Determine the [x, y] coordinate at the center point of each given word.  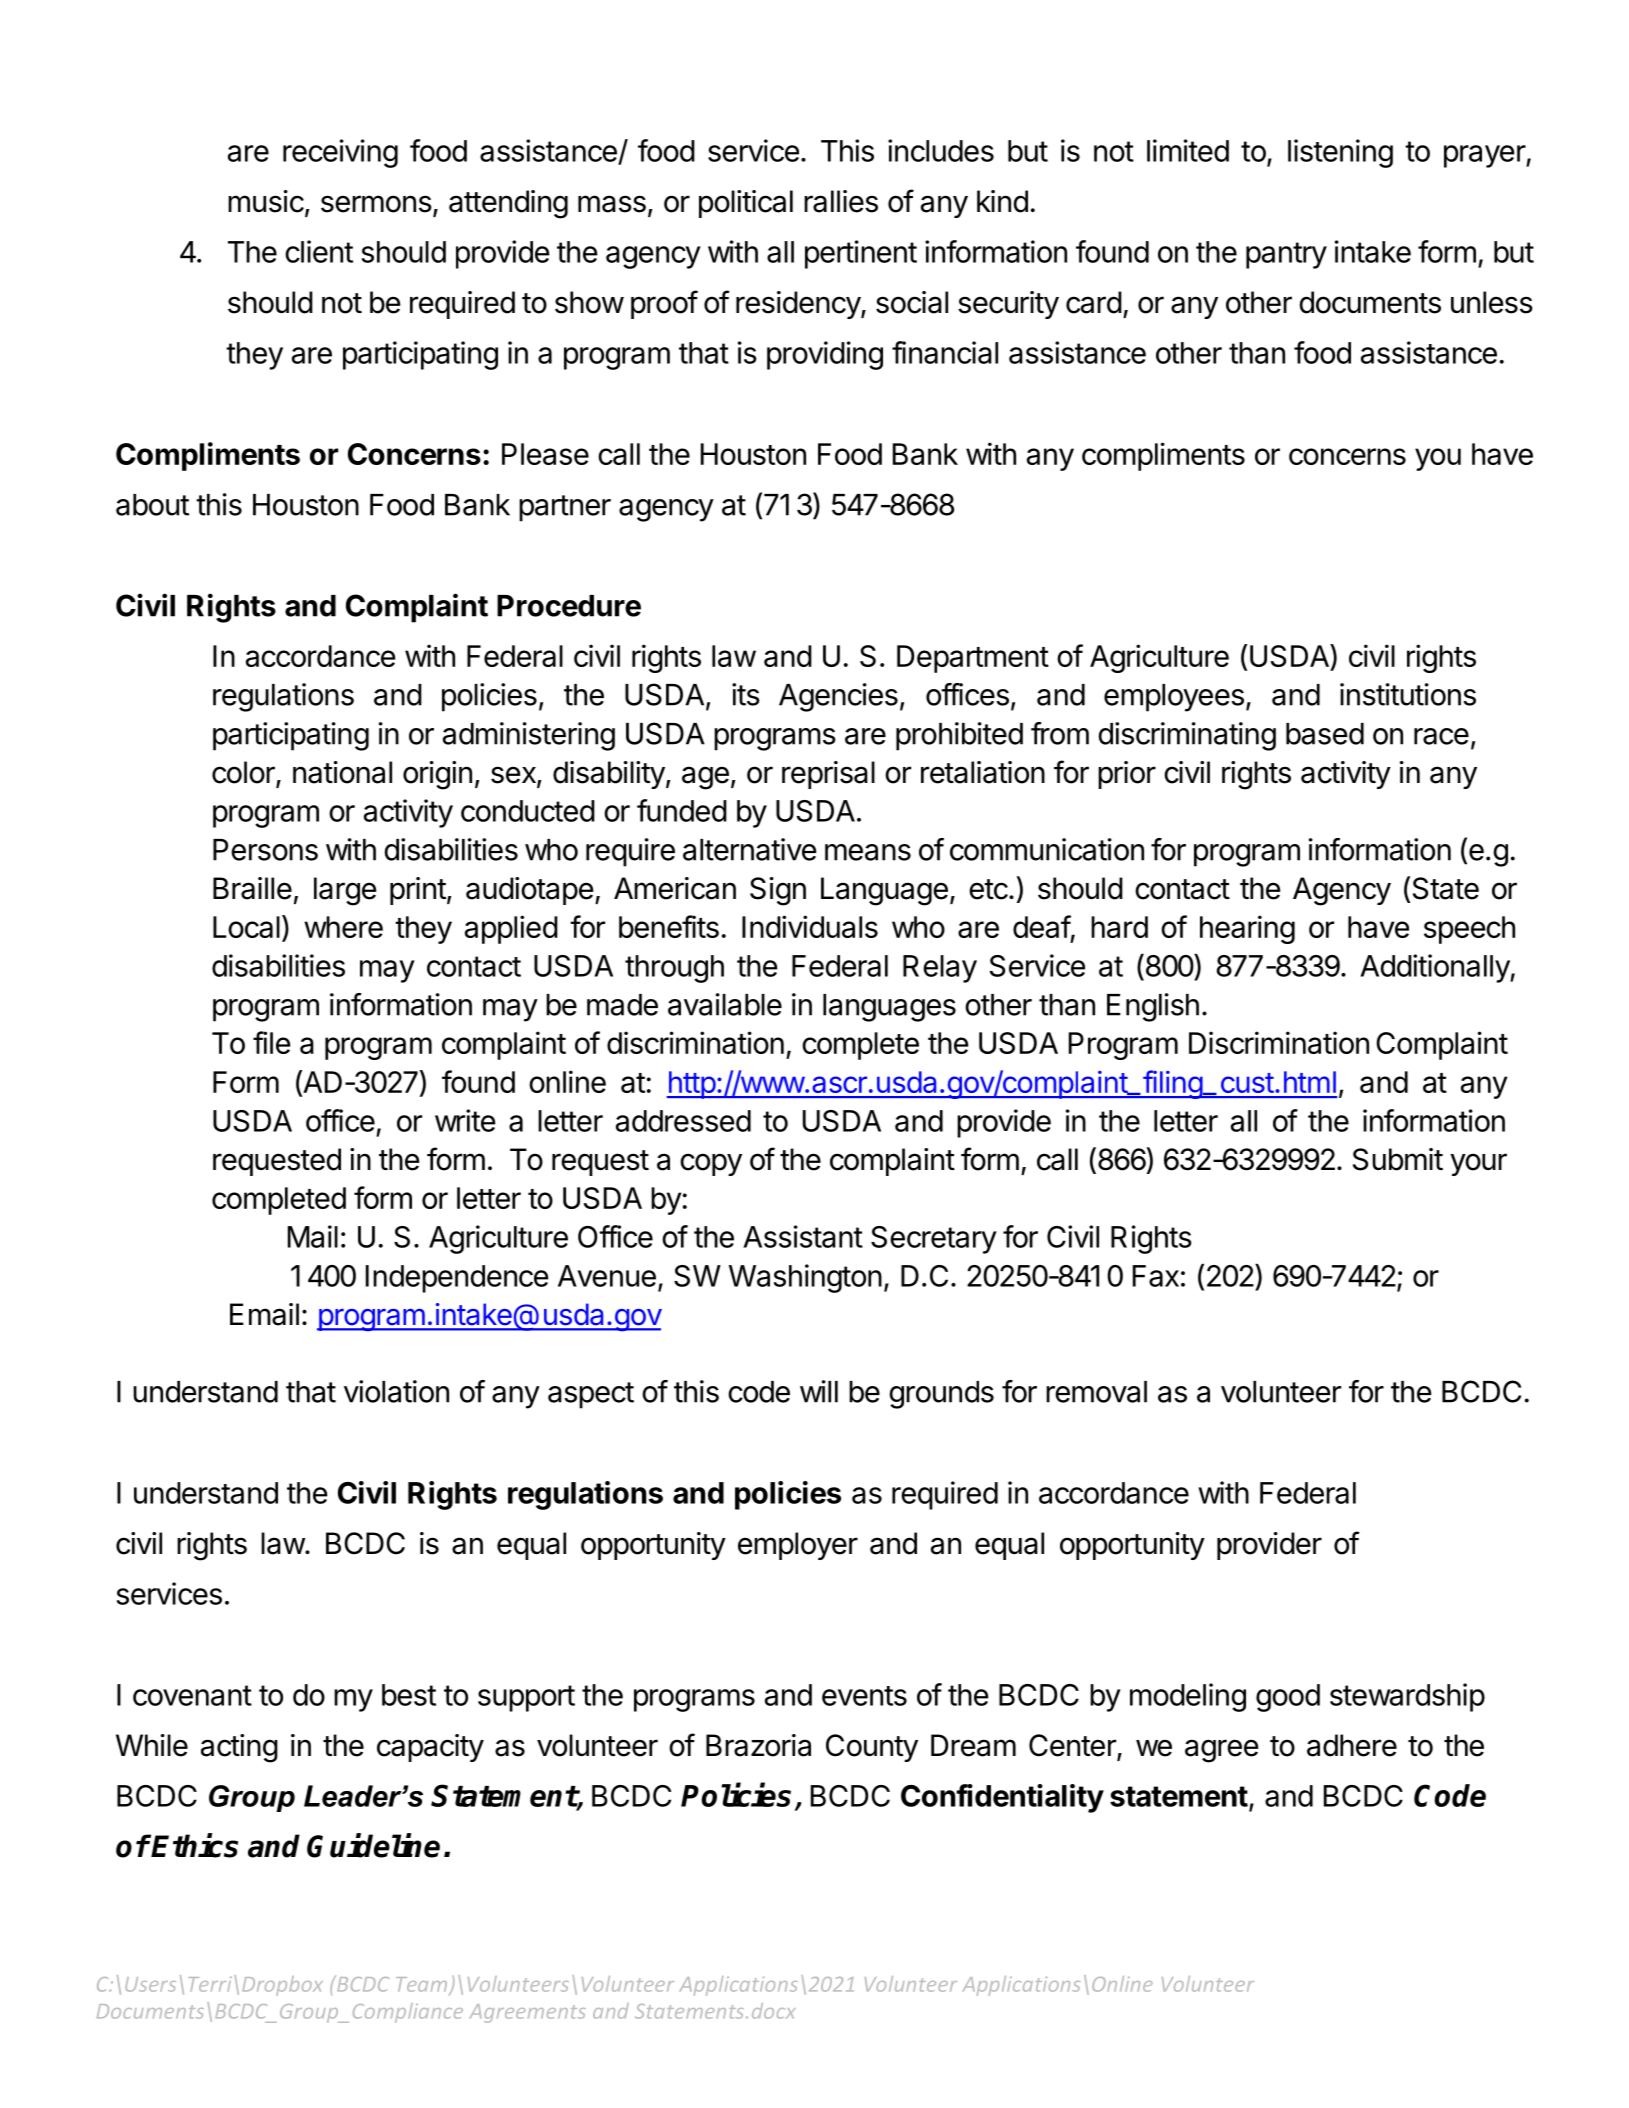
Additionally [1435, 968]
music [266, 201]
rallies [841, 201]
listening [1340, 153]
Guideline [373, 1845]
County [872, 1748]
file [272, 1042]
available [725, 1004]
